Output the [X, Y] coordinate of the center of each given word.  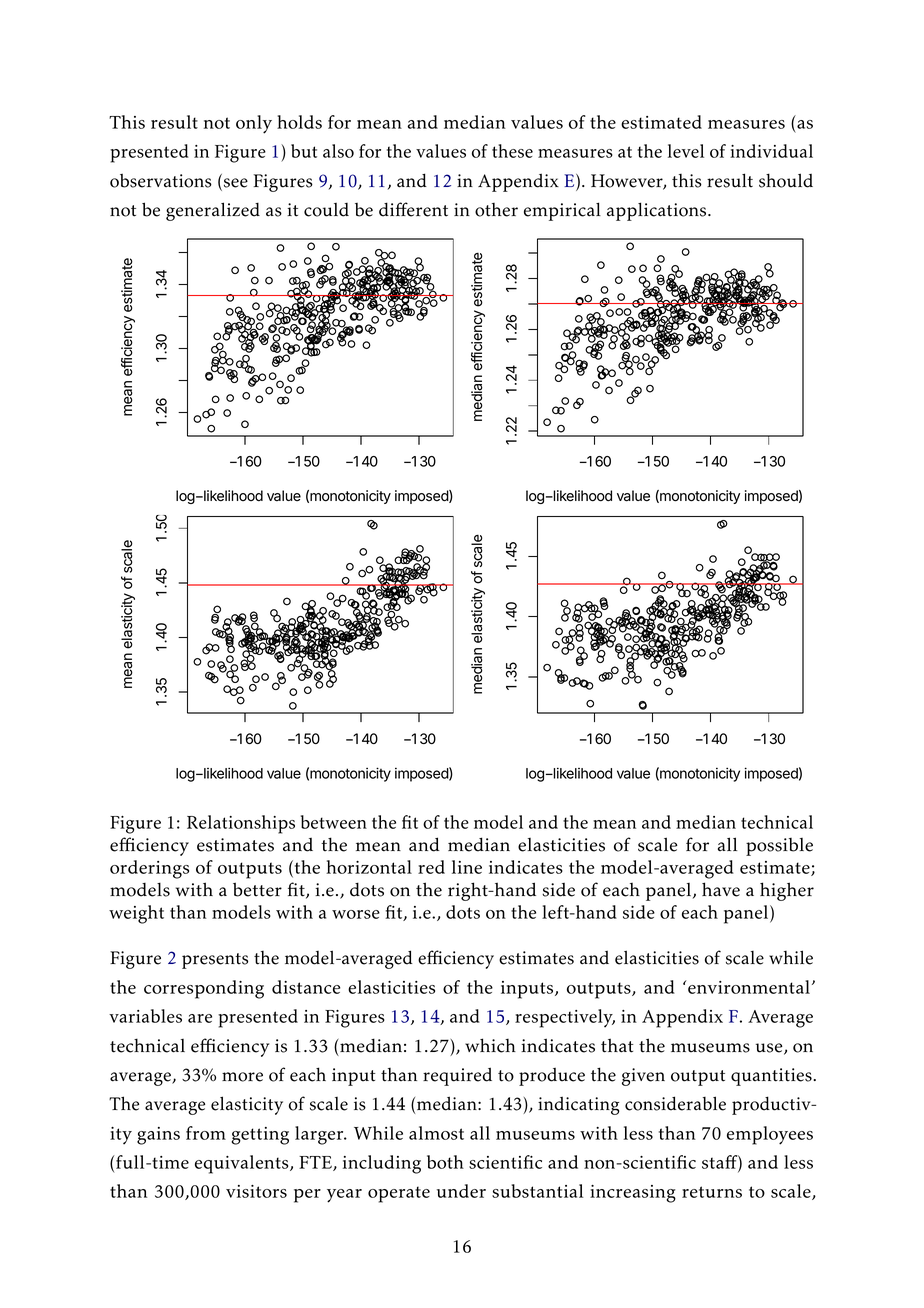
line [467, 867]
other [496, 210]
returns [712, 1192]
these [512, 151]
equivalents [243, 1164]
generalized [213, 211]
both [445, 1162]
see [234, 184]
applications [658, 211]
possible [779, 847]
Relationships [241, 824]
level [686, 151]
